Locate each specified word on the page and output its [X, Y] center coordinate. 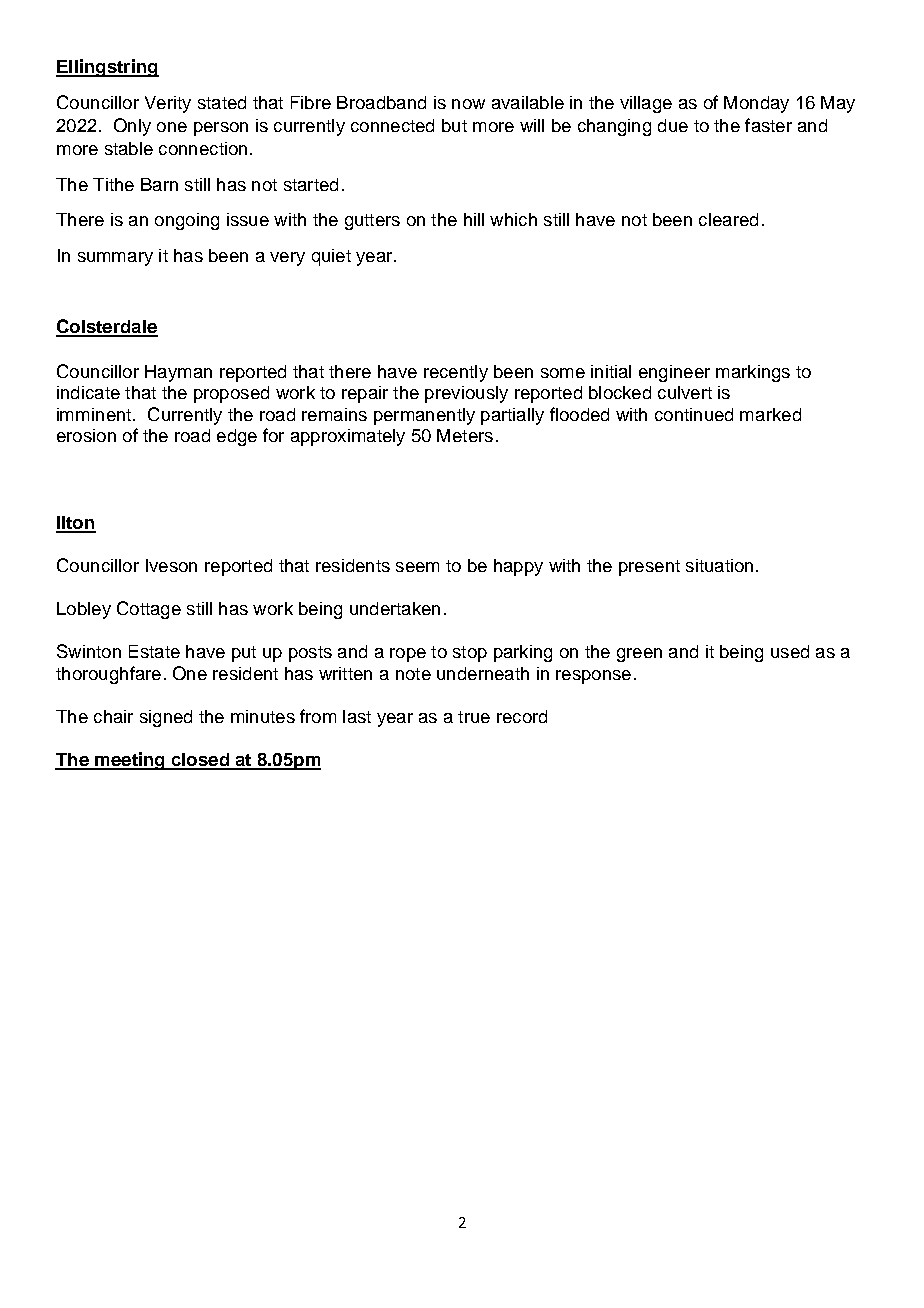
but [454, 125]
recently [456, 373]
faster [768, 125]
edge [237, 437]
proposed [231, 394]
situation [719, 565]
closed [200, 761]
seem [417, 567]
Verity [168, 104]
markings [753, 373]
